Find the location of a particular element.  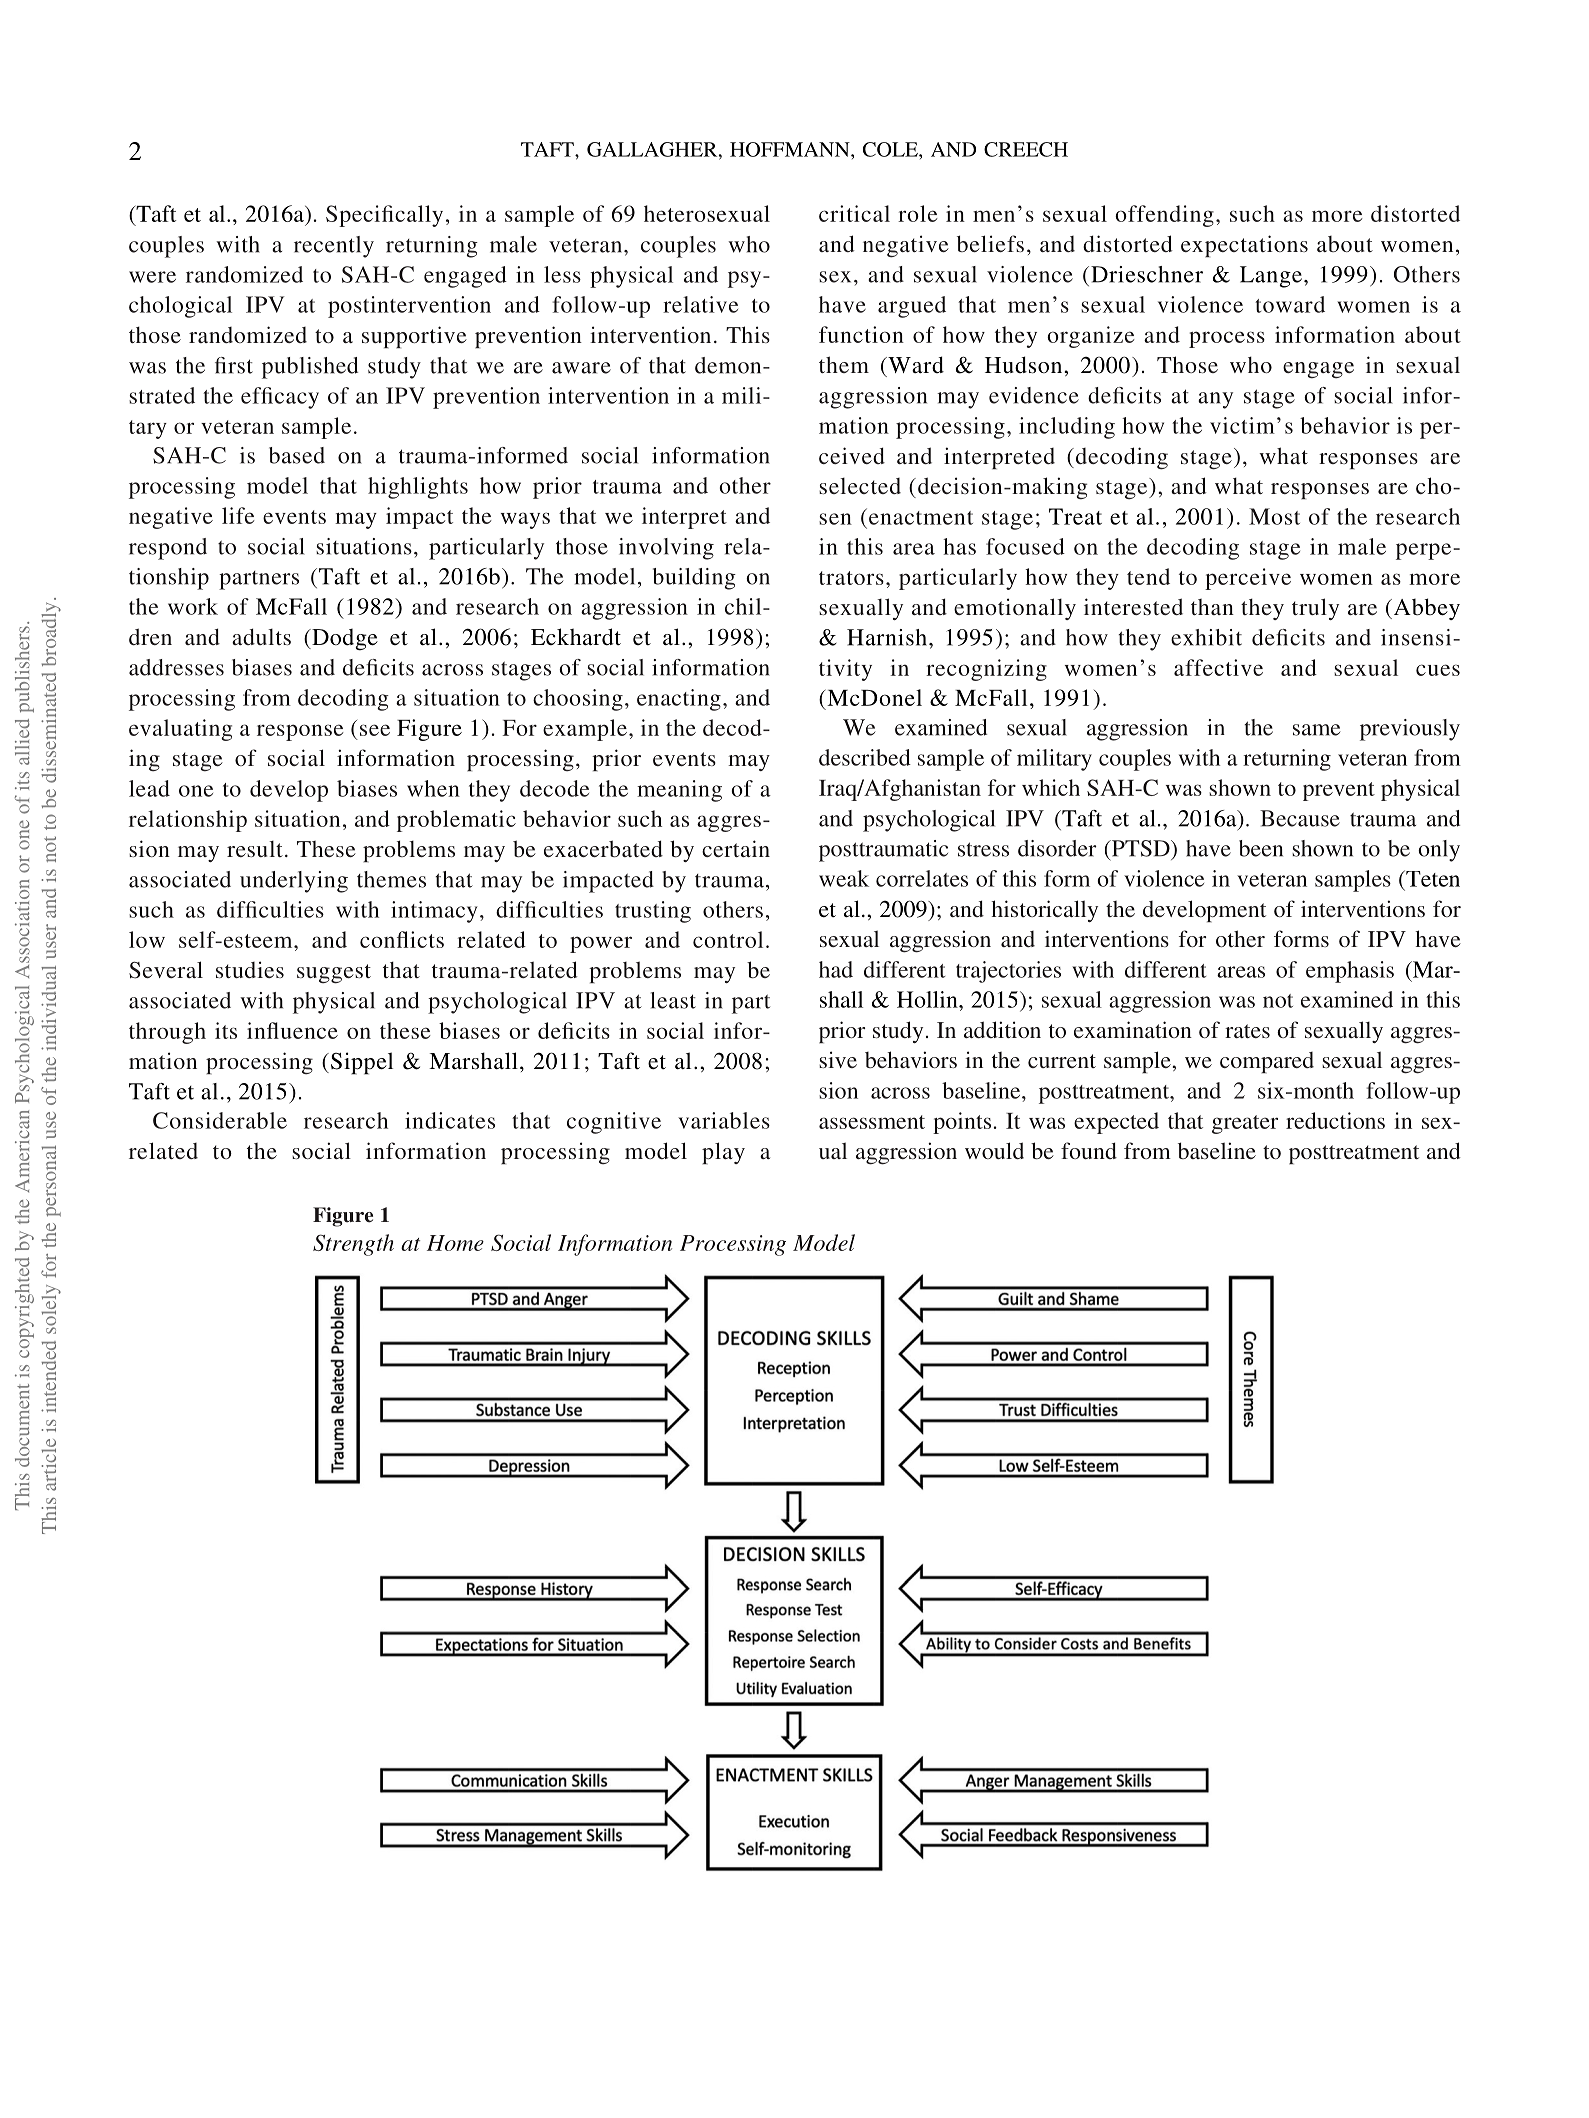

respond is located at coordinates (168, 549).
